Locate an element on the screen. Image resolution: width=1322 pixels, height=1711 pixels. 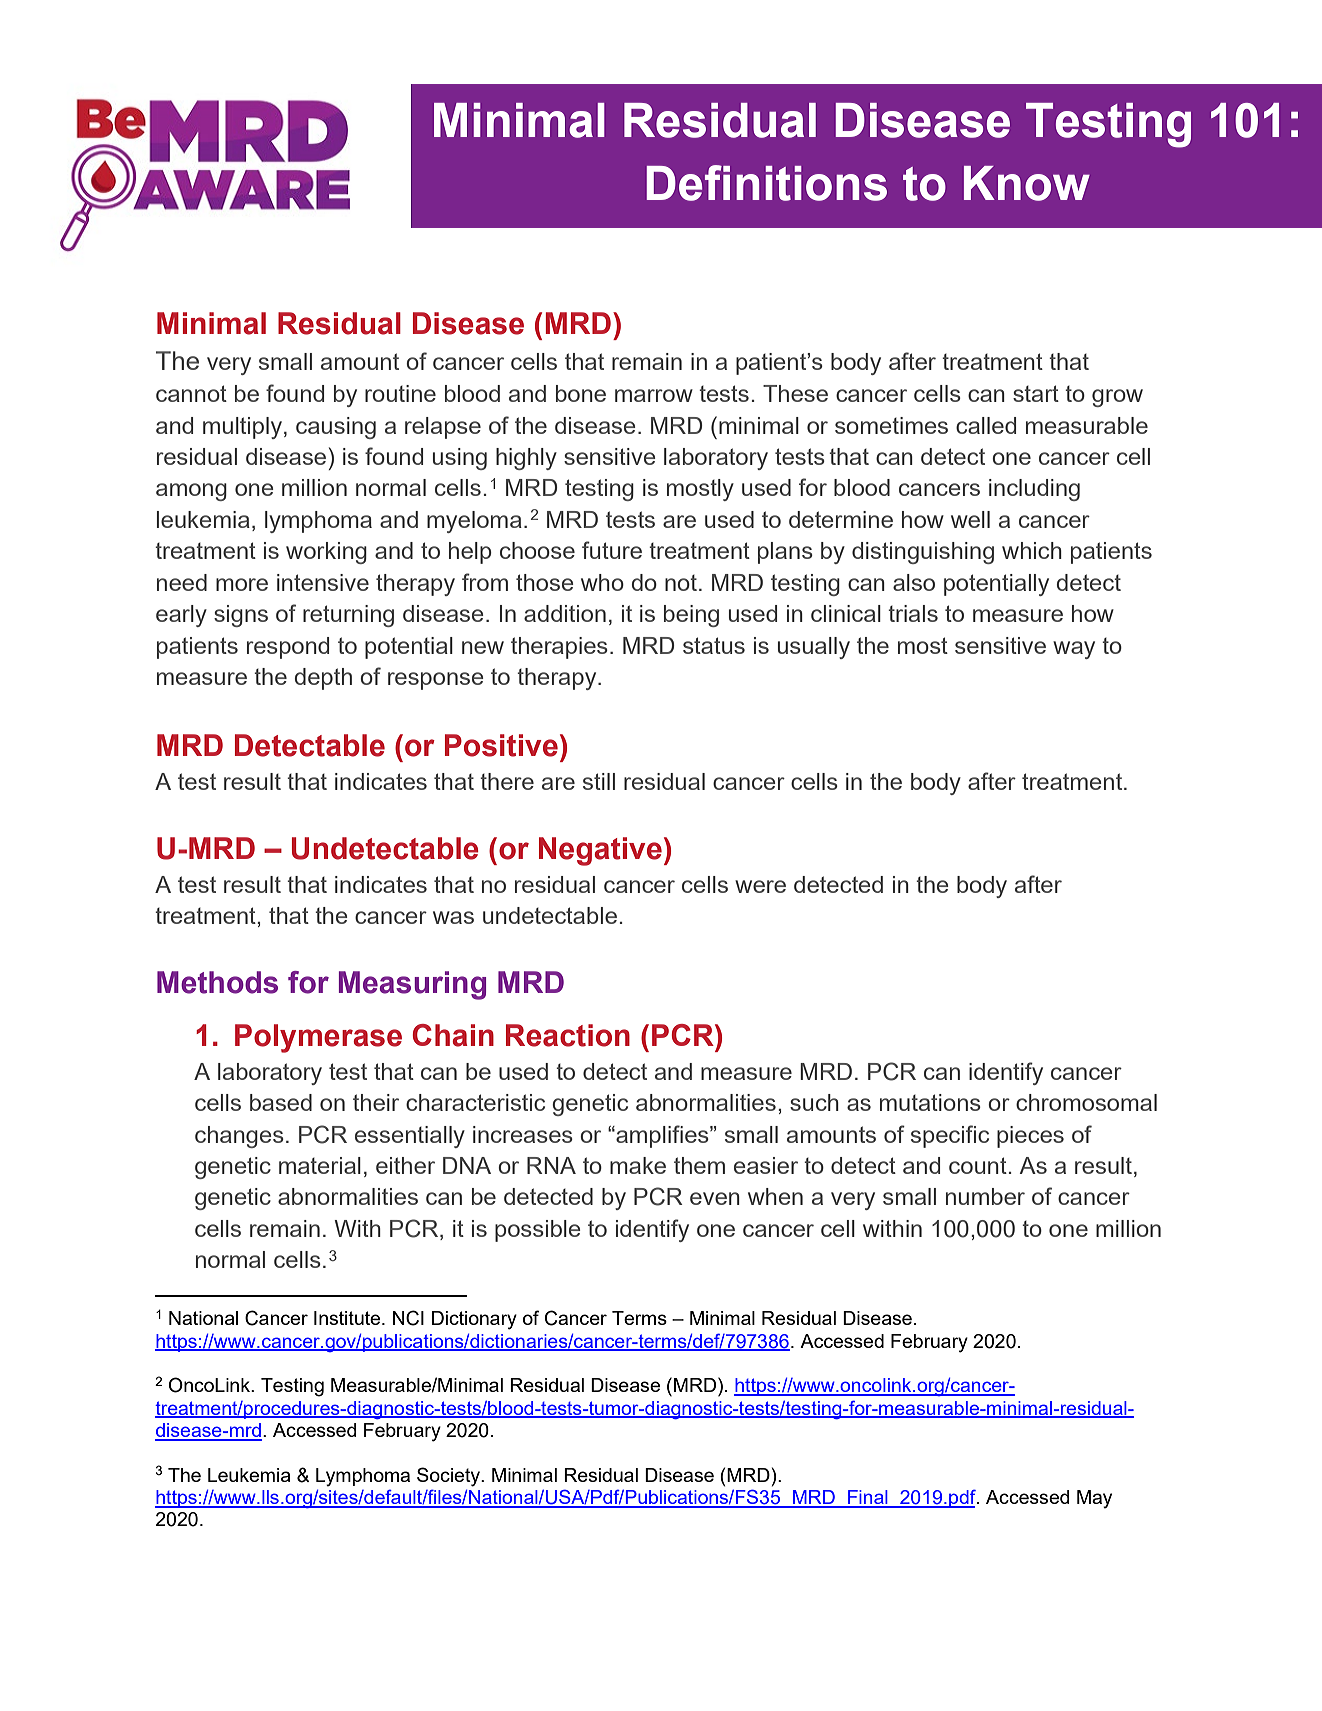
mutations is located at coordinates (930, 1102).
